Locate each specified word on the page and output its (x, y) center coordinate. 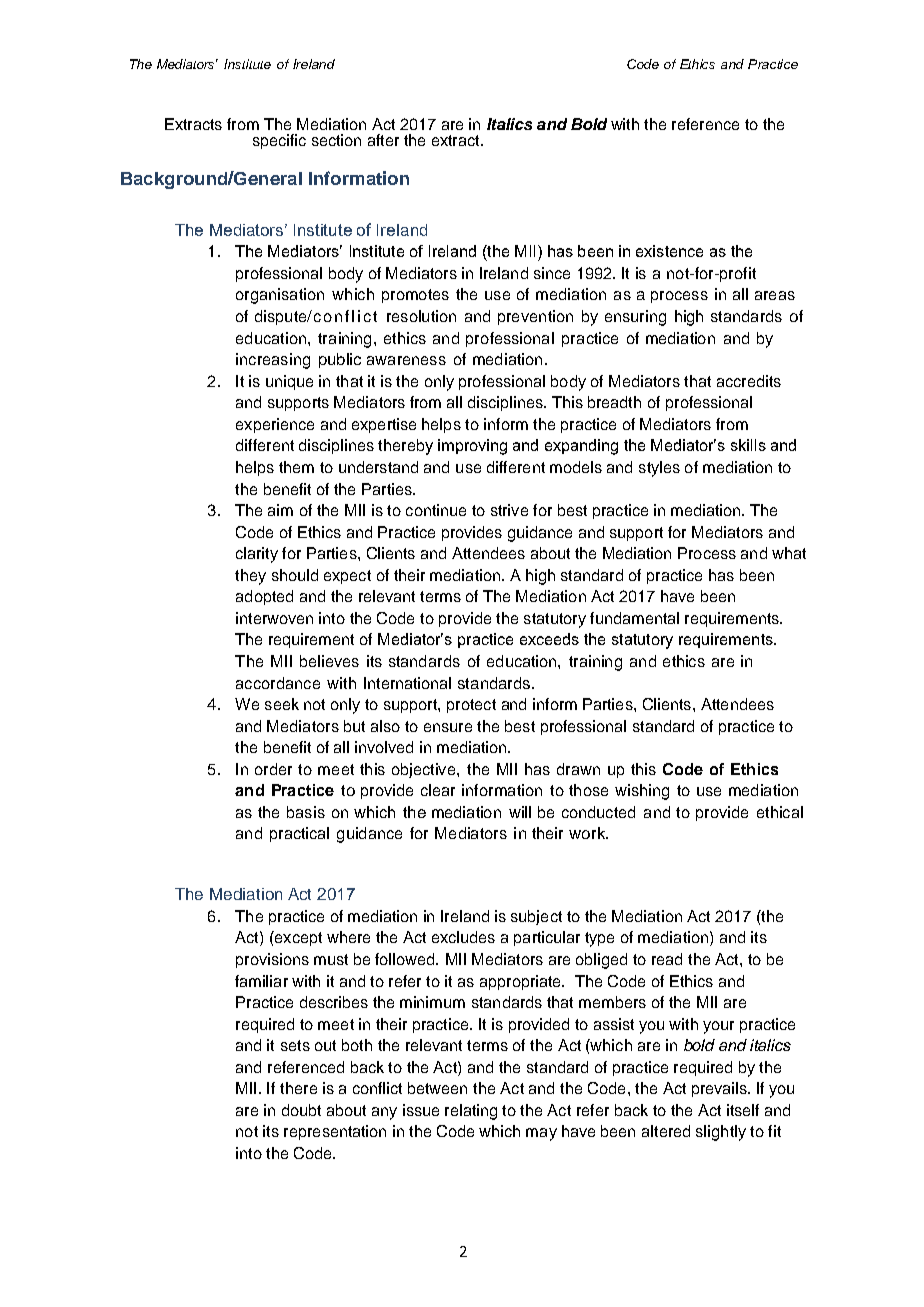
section (336, 140)
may (541, 1134)
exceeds (549, 639)
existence (669, 251)
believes (329, 661)
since (552, 273)
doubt (301, 1110)
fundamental (634, 618)
